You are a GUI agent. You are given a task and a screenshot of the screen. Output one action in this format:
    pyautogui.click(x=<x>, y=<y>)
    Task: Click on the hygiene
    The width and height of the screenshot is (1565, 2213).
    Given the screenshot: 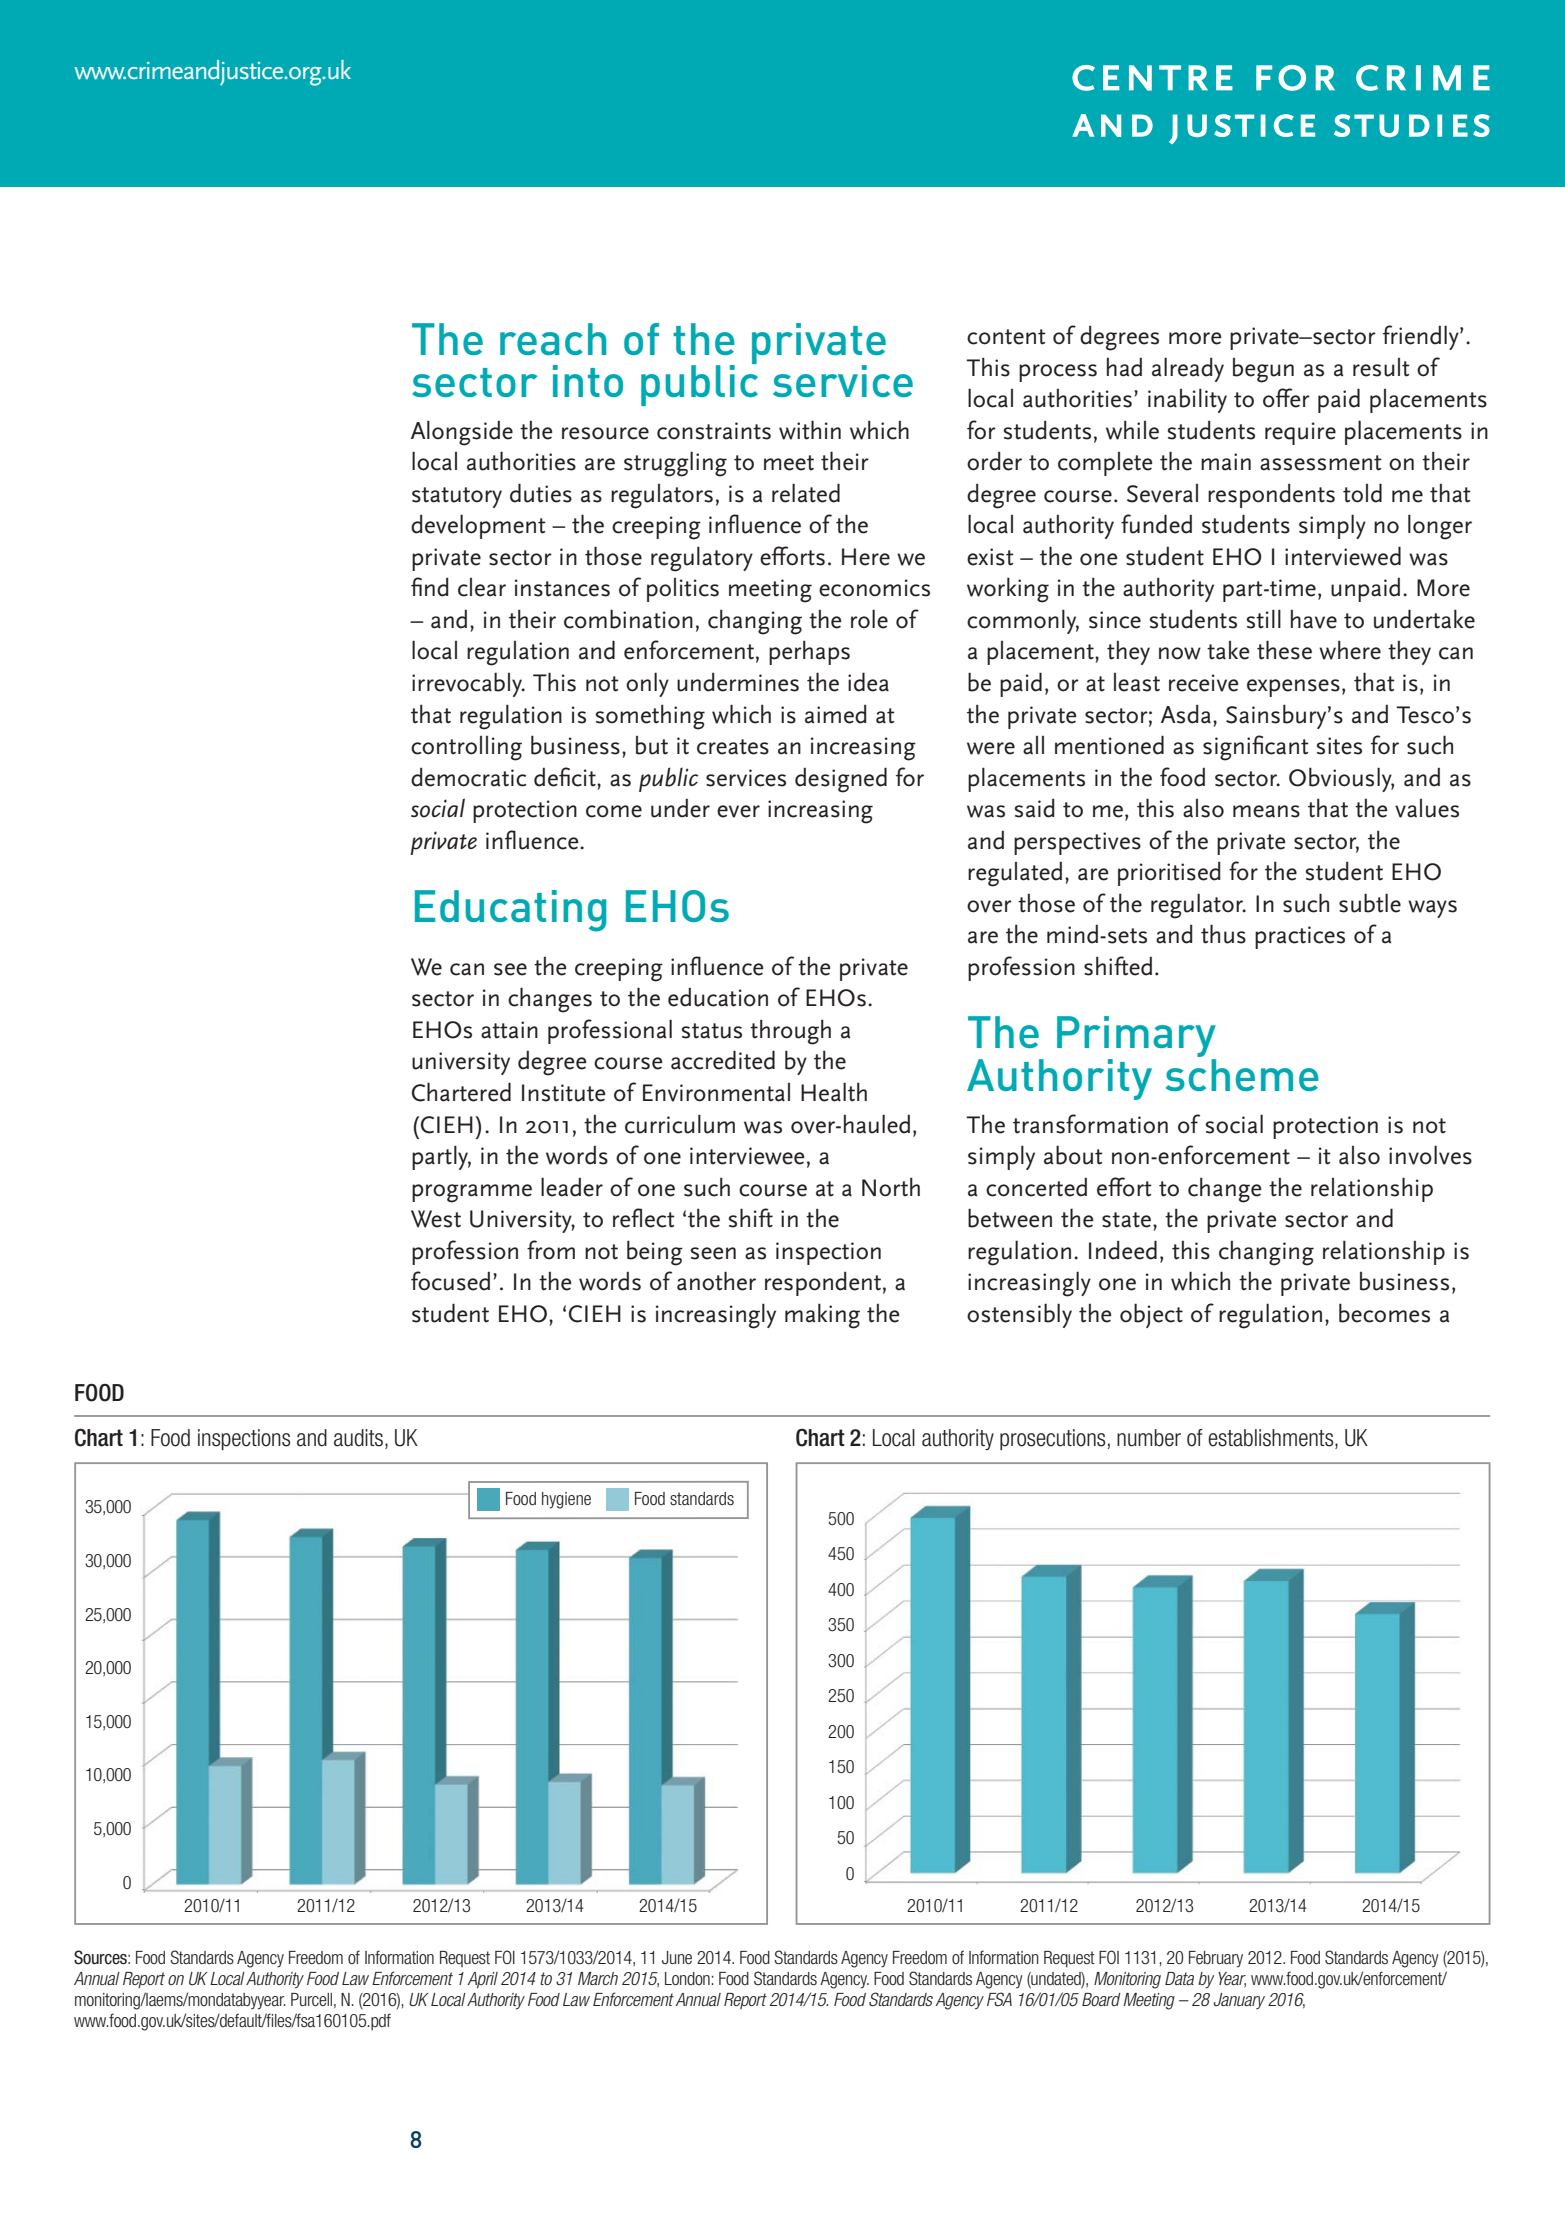 What is the action you would take?
    pyautogui.click(x=566, y=1500)
